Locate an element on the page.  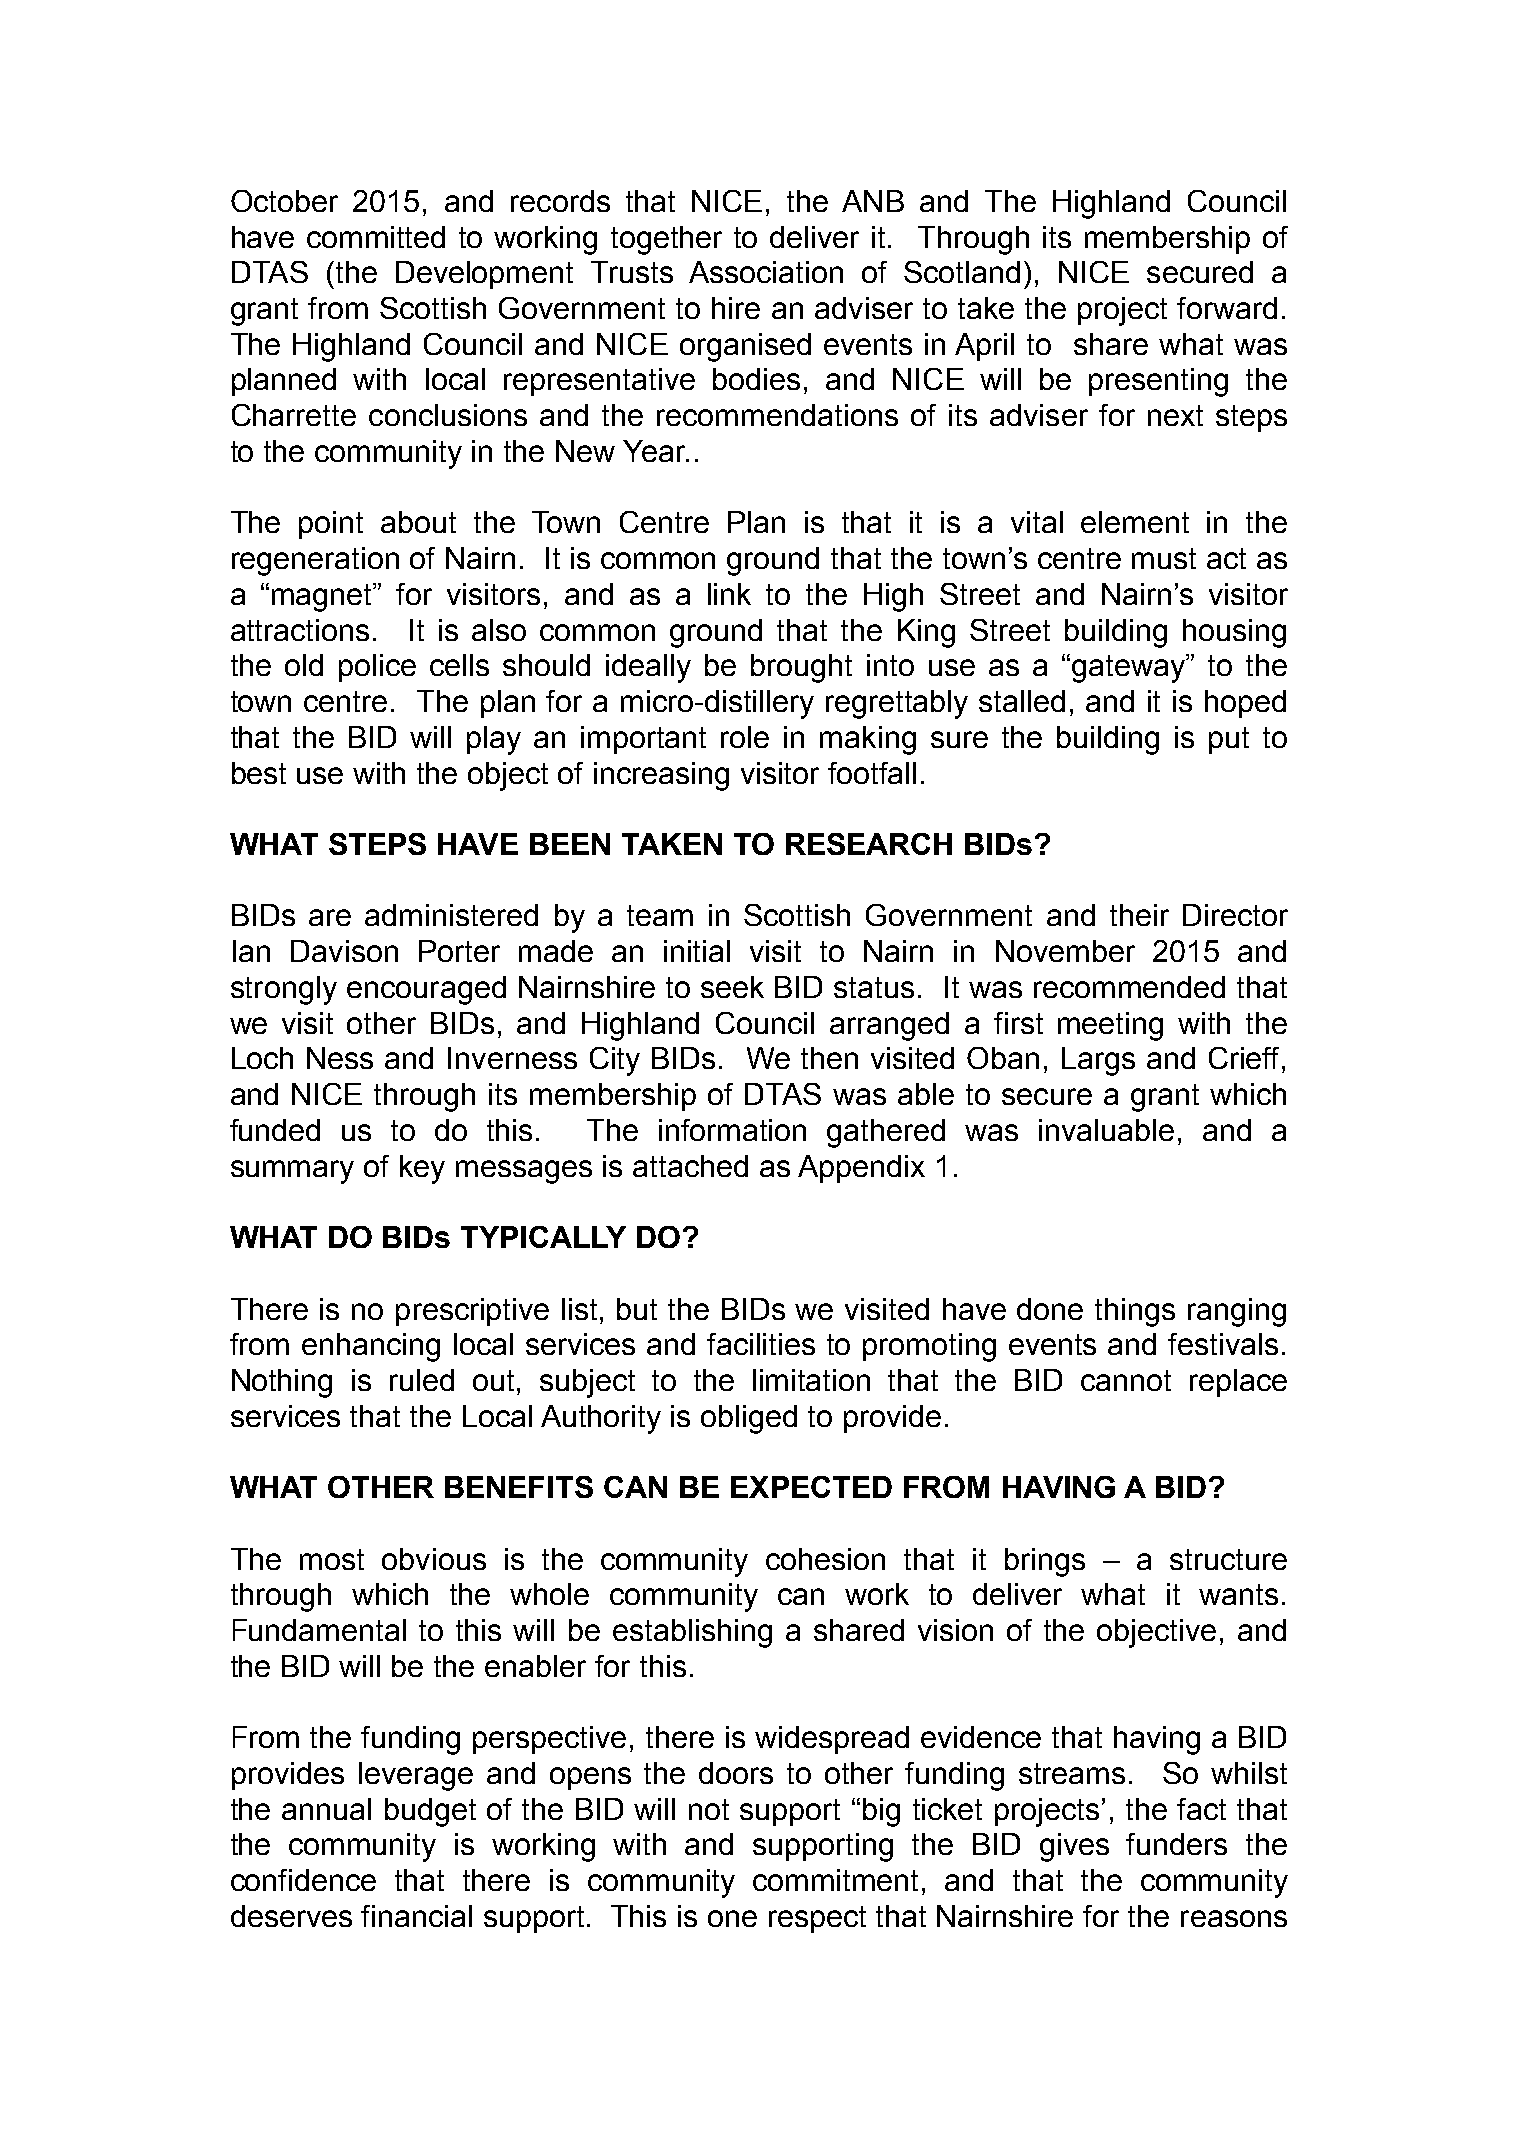
meeting is located at coordinates (1110, 1026).
